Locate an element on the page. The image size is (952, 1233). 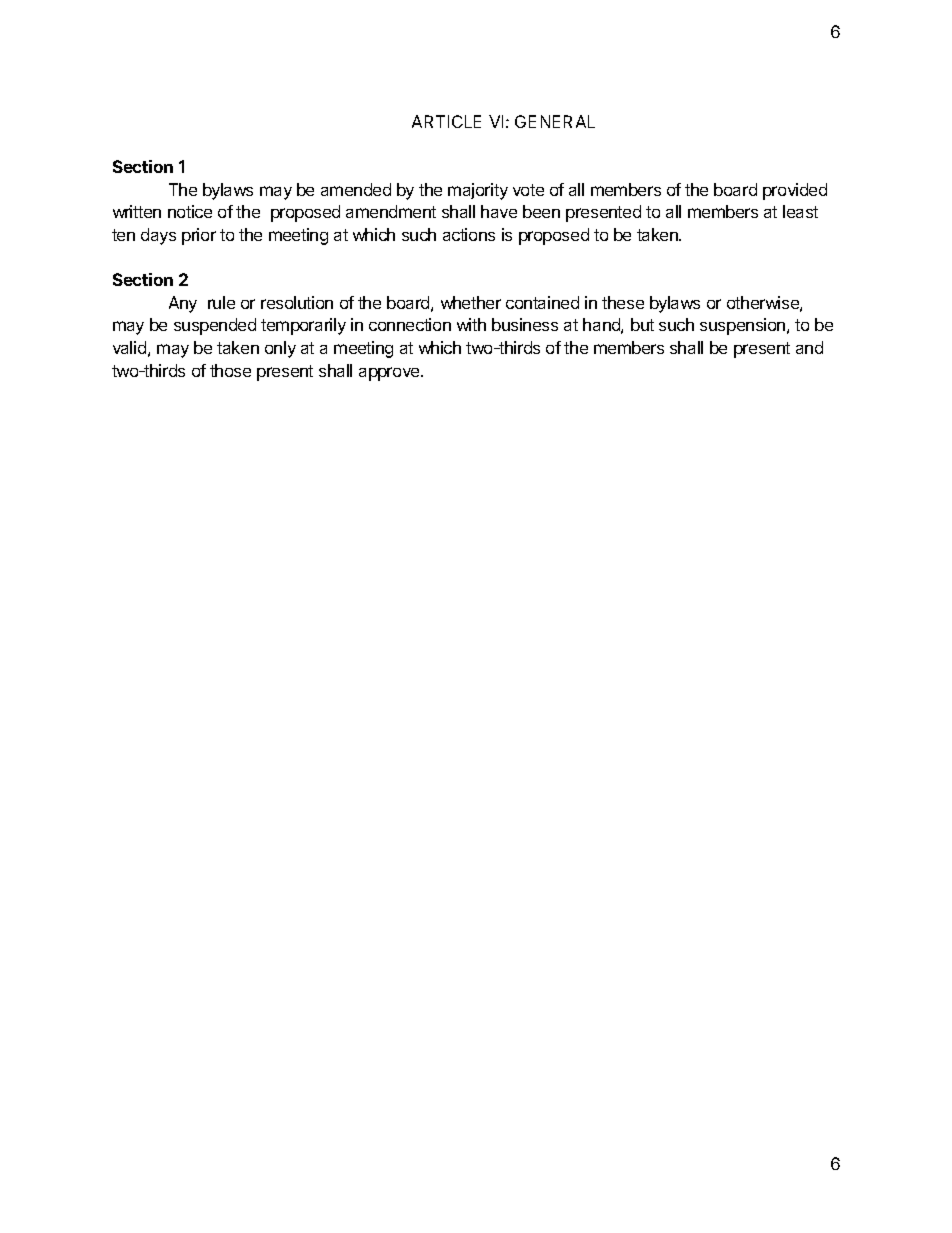
provided is located at coordinates (795, 191).
